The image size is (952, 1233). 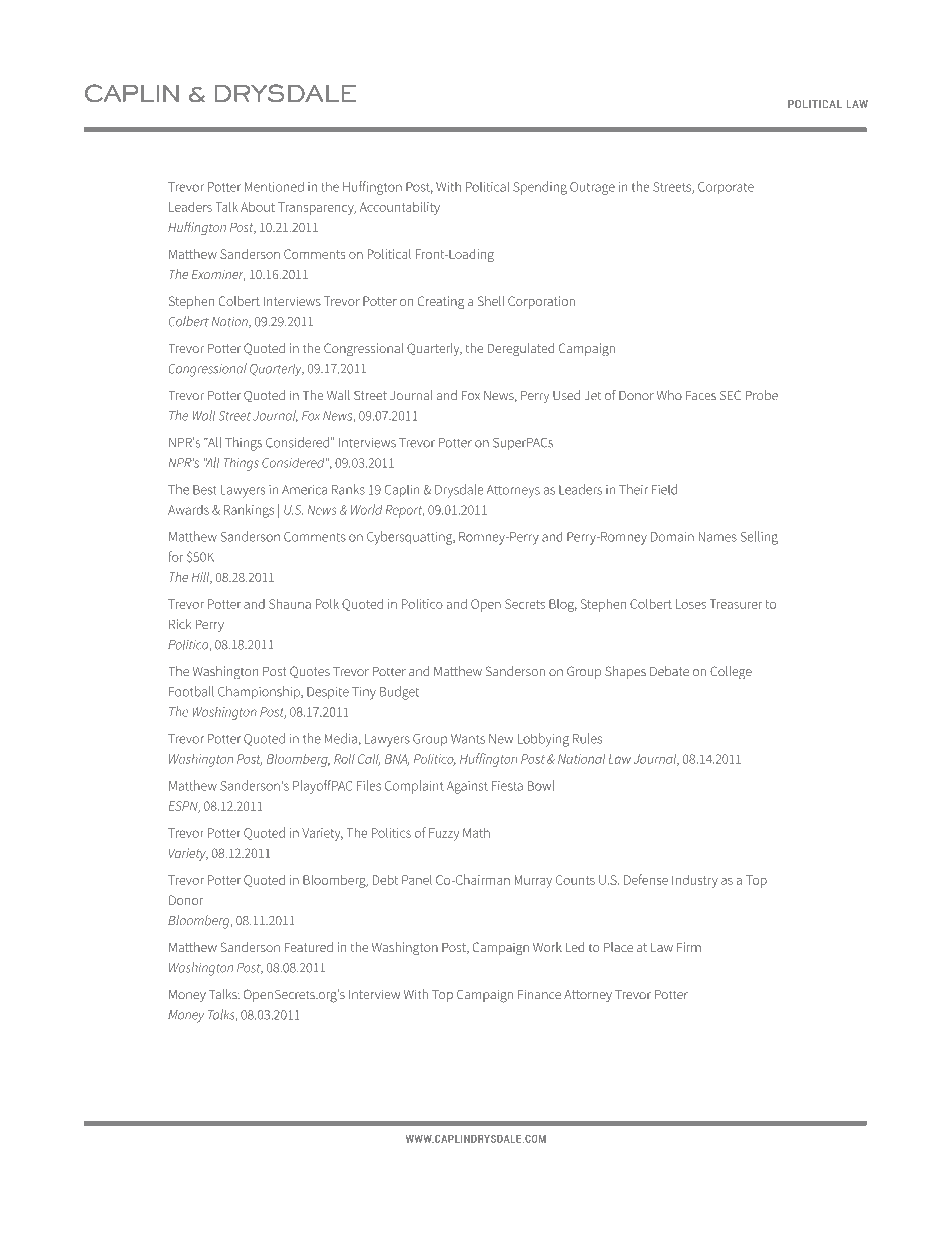 What do you see at coordinates (726, 188) in the screenshot?
I see `Corporate` at bounding box center [726, 188].
